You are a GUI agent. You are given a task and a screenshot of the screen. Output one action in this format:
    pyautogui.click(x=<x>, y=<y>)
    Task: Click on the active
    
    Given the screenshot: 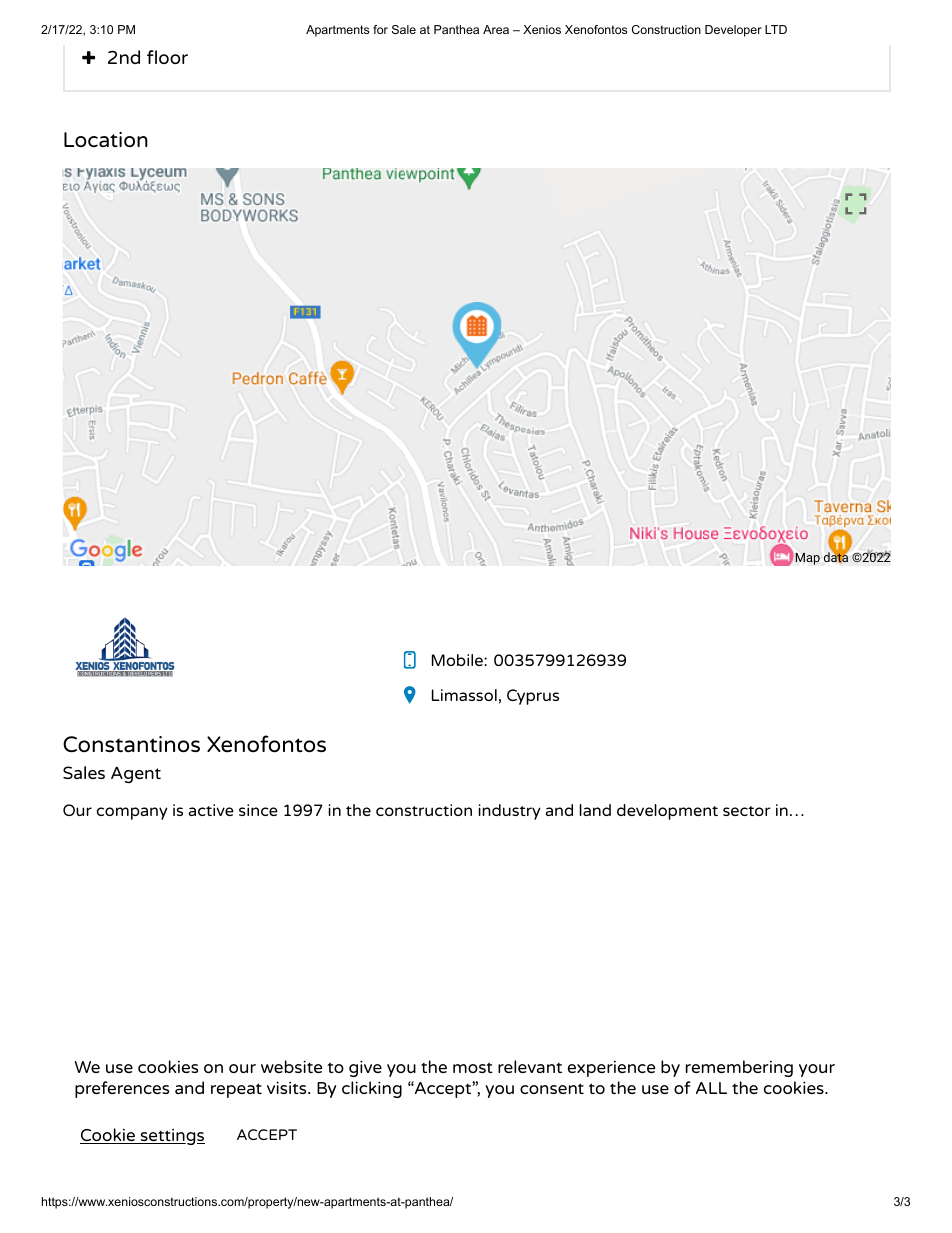 What is the action you would take?
    pyautogui.click(x=211, y=810)
